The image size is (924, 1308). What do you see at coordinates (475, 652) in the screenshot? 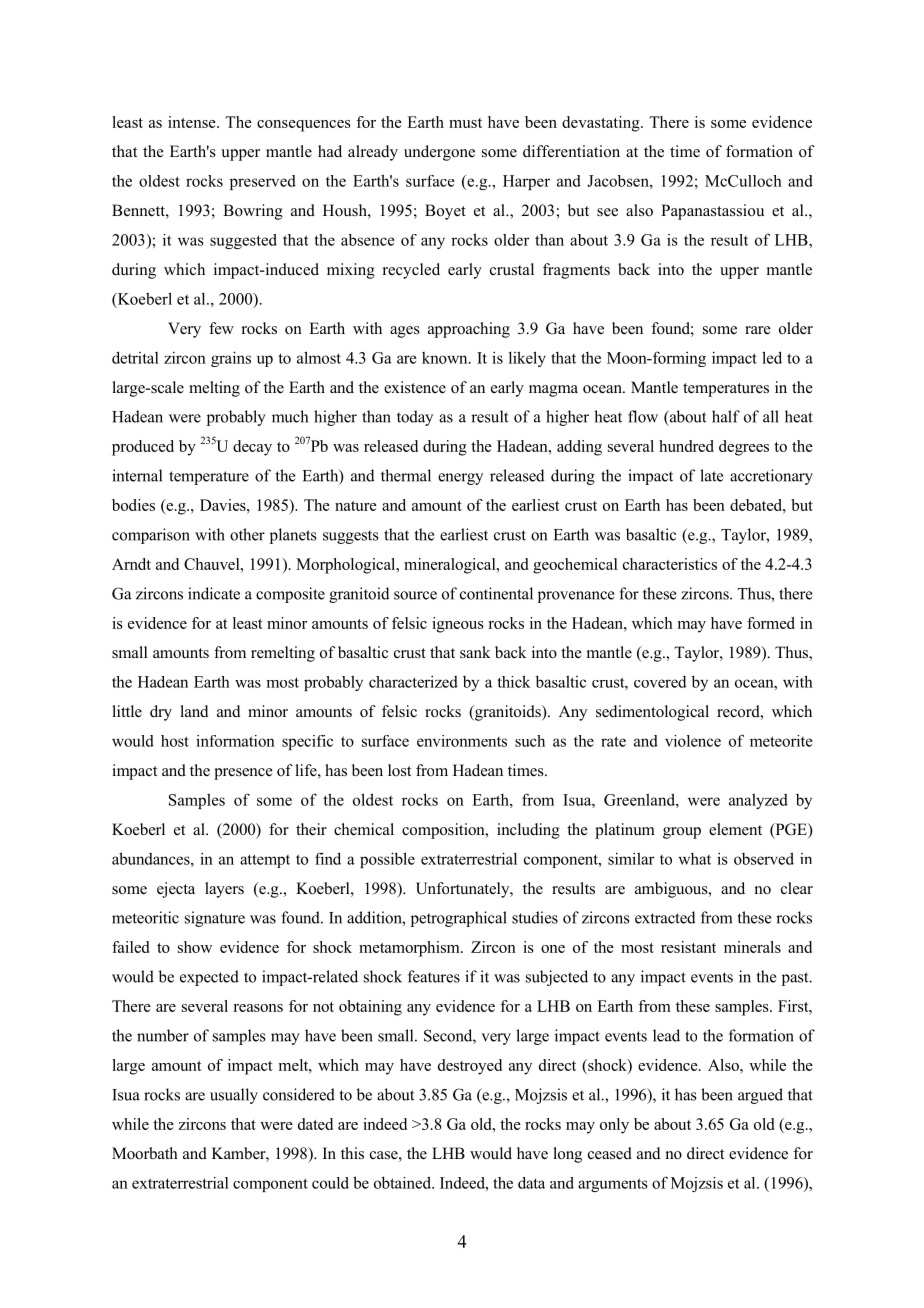
I see `sank` at bounding box center [475, 652].
